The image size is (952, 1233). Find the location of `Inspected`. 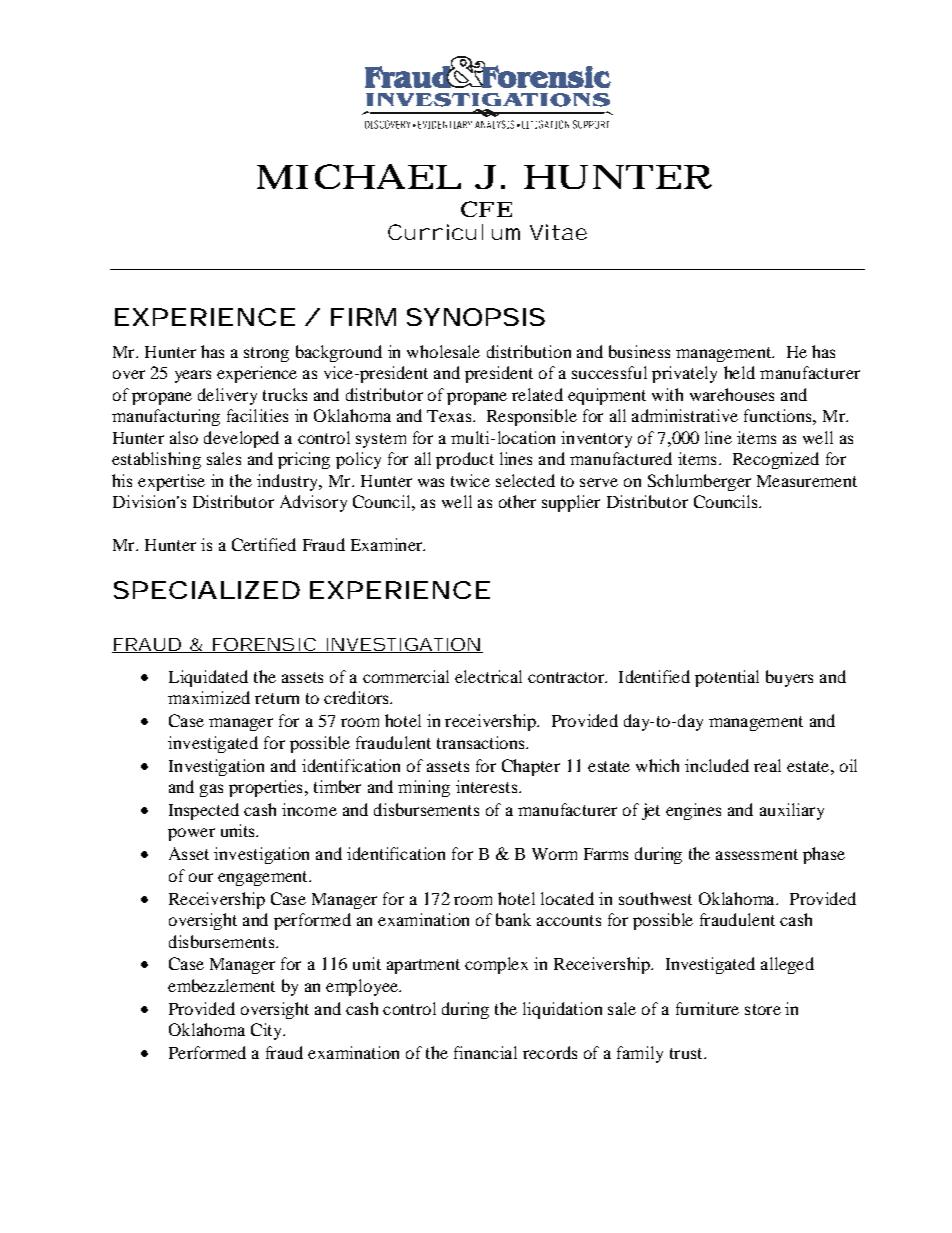

Inspected is located at coordinates (204, 811).
